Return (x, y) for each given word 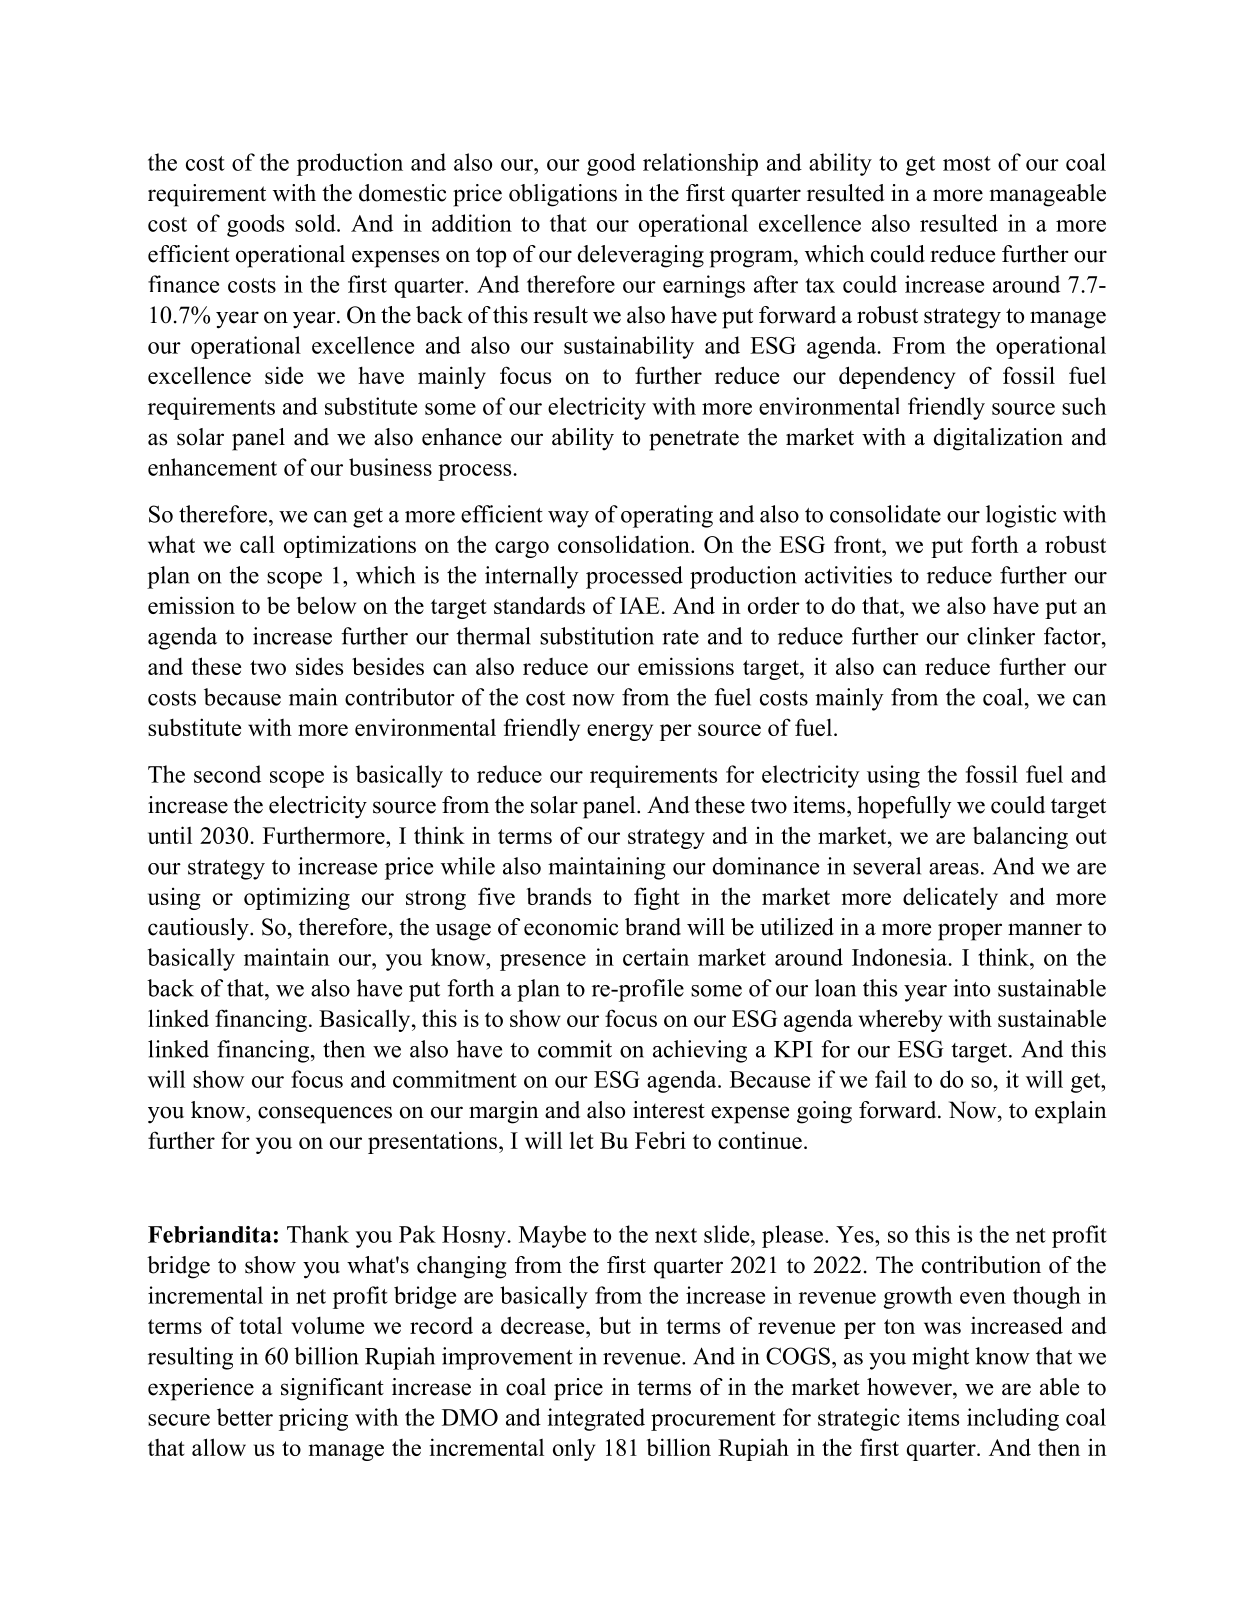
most (967, 163)
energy (620, 732)
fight (657, 898)
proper (970, 932)
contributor (400, 697)
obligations (563, 195)
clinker (1001, 636)
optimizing (297, 898)
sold (316, 223)
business (390, 467)
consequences (325, 1115)
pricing (313, 1419)
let (582, 1140)
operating (667, 516)
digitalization (998, 439)
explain (1071, 1112)
